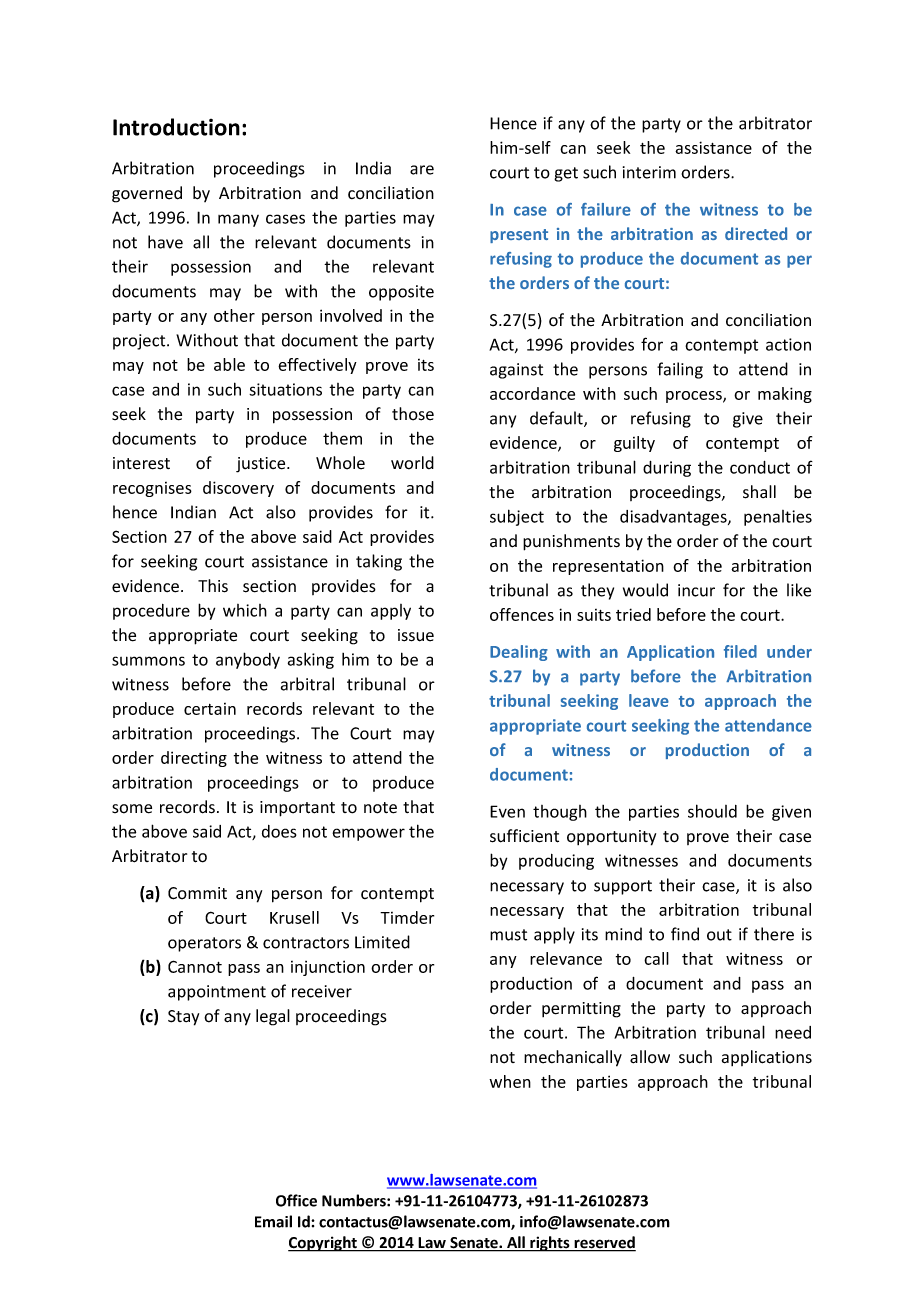 Image resolution: width=924 pixels, height=1308 pixels. What do you see at coordinates (649, 172) in the screenshot?
I see `interim` at bounding box center [649, 172].
